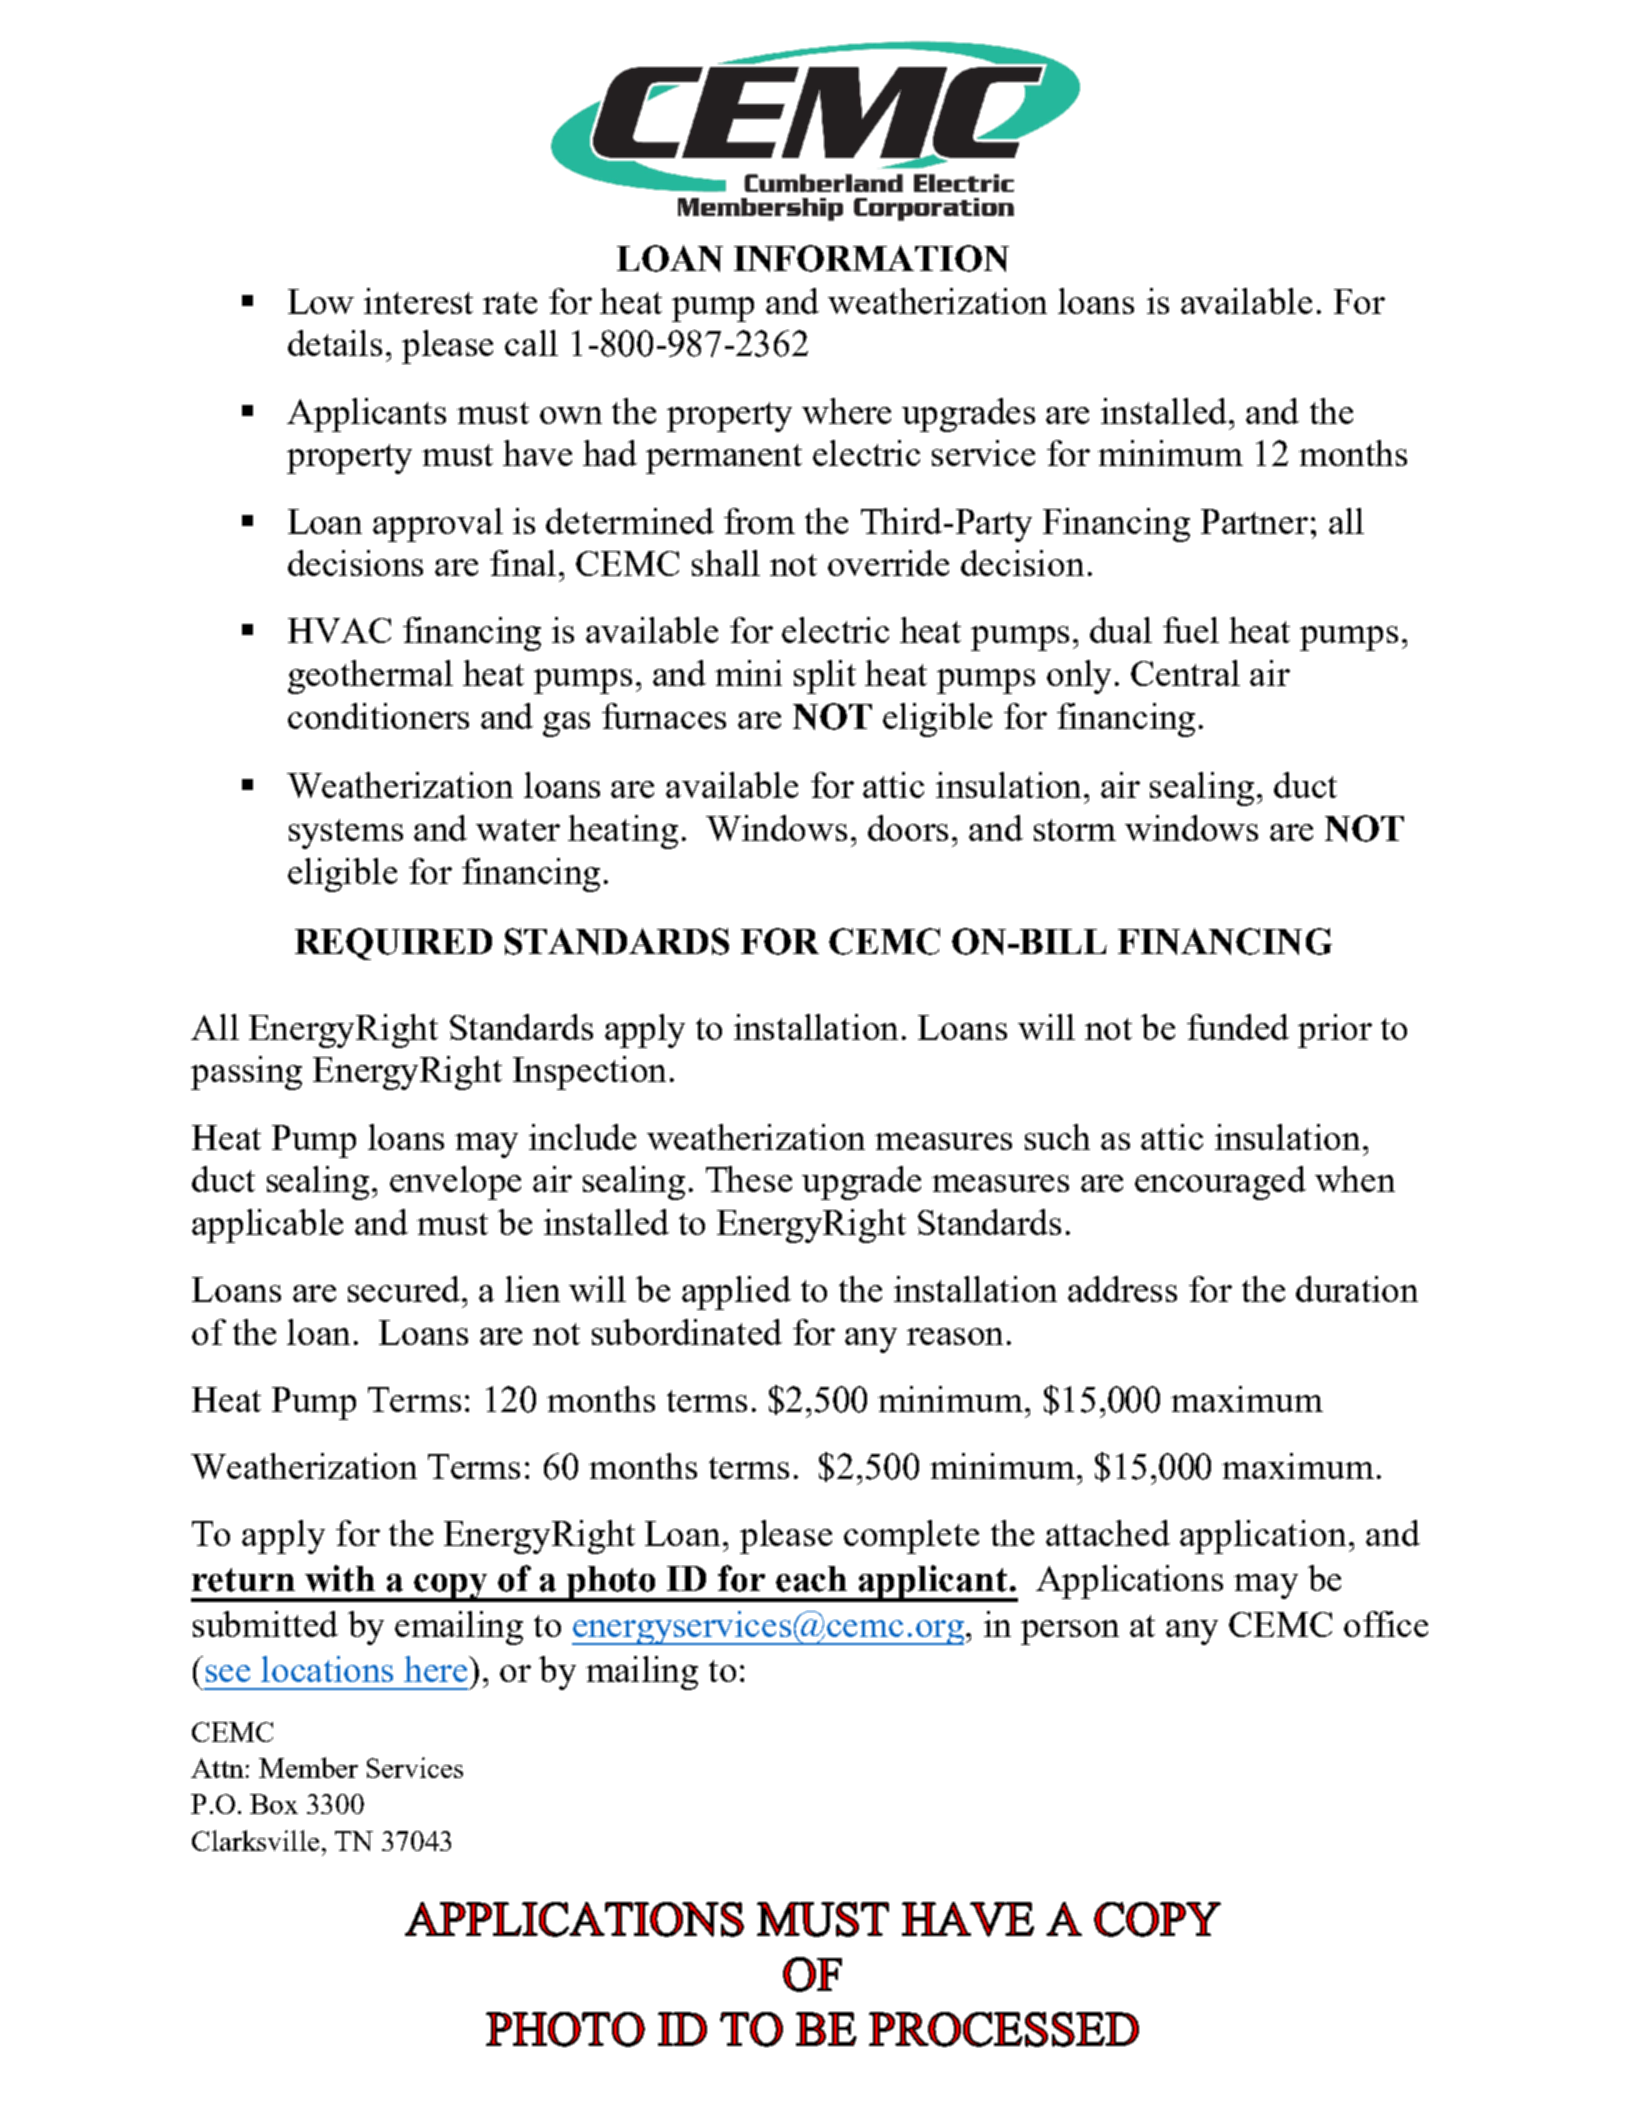 This image has height=2104, width=1626. Describe the element at coordinates (308, 1767) in the image. I see `Member` at that location.
